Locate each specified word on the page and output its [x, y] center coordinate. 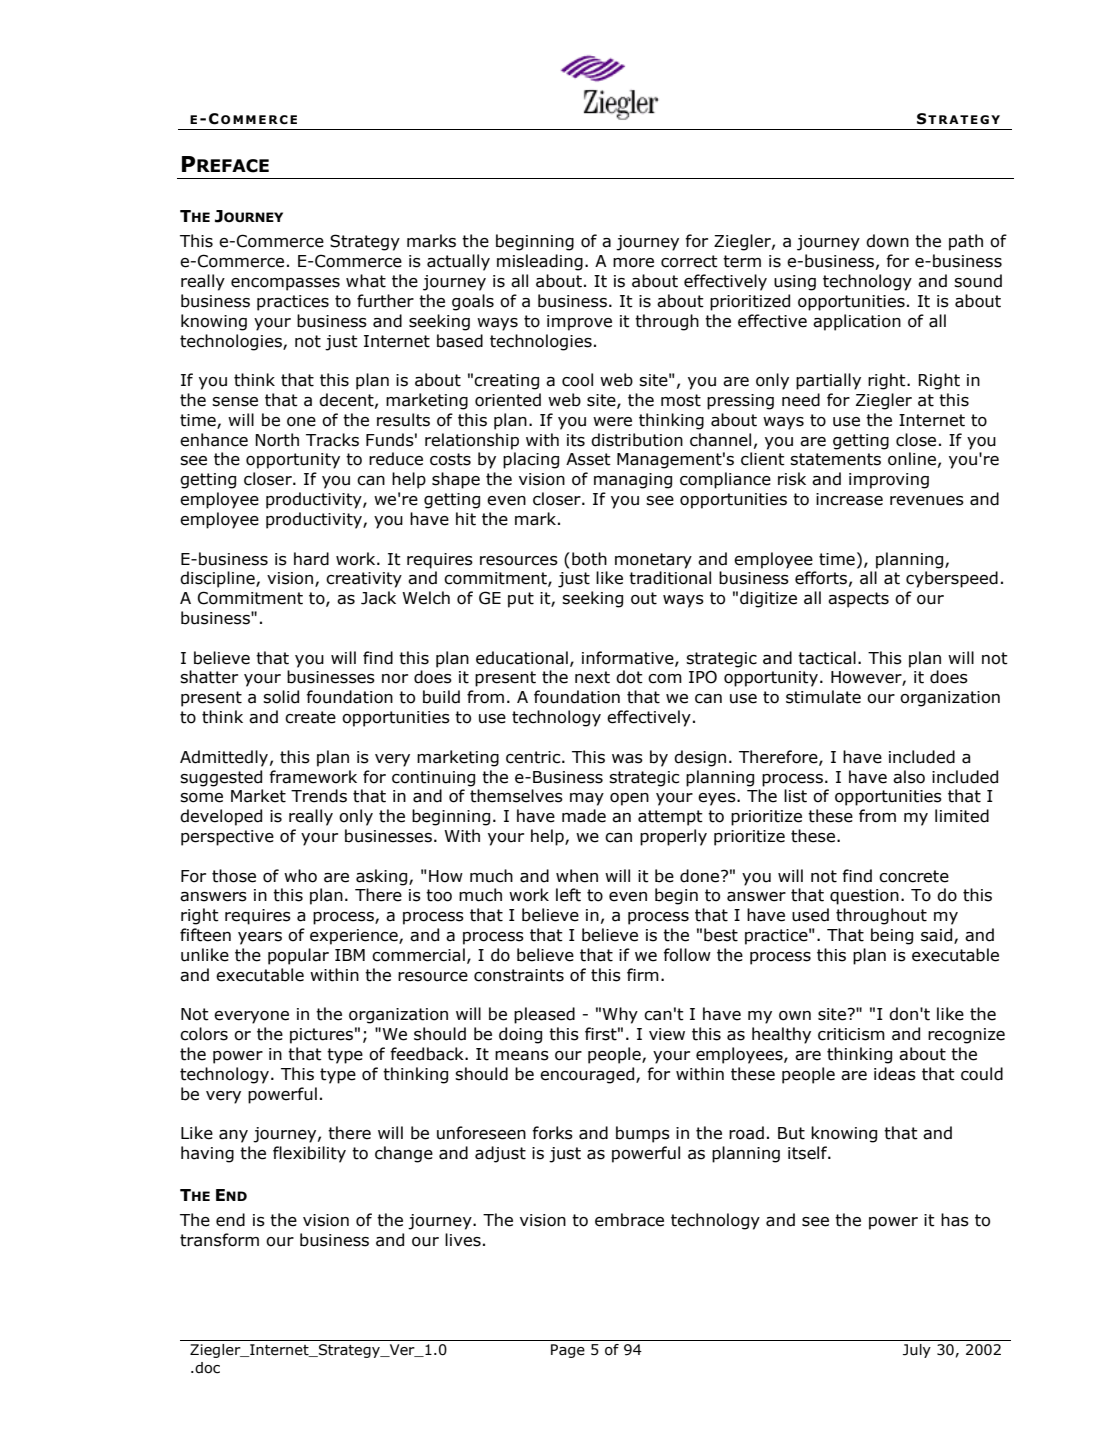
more [633, 263]
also [909, 777]
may [587, 799]
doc [206, 1368]
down [887, 241]
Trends [319, 796]
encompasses [285, 284]
